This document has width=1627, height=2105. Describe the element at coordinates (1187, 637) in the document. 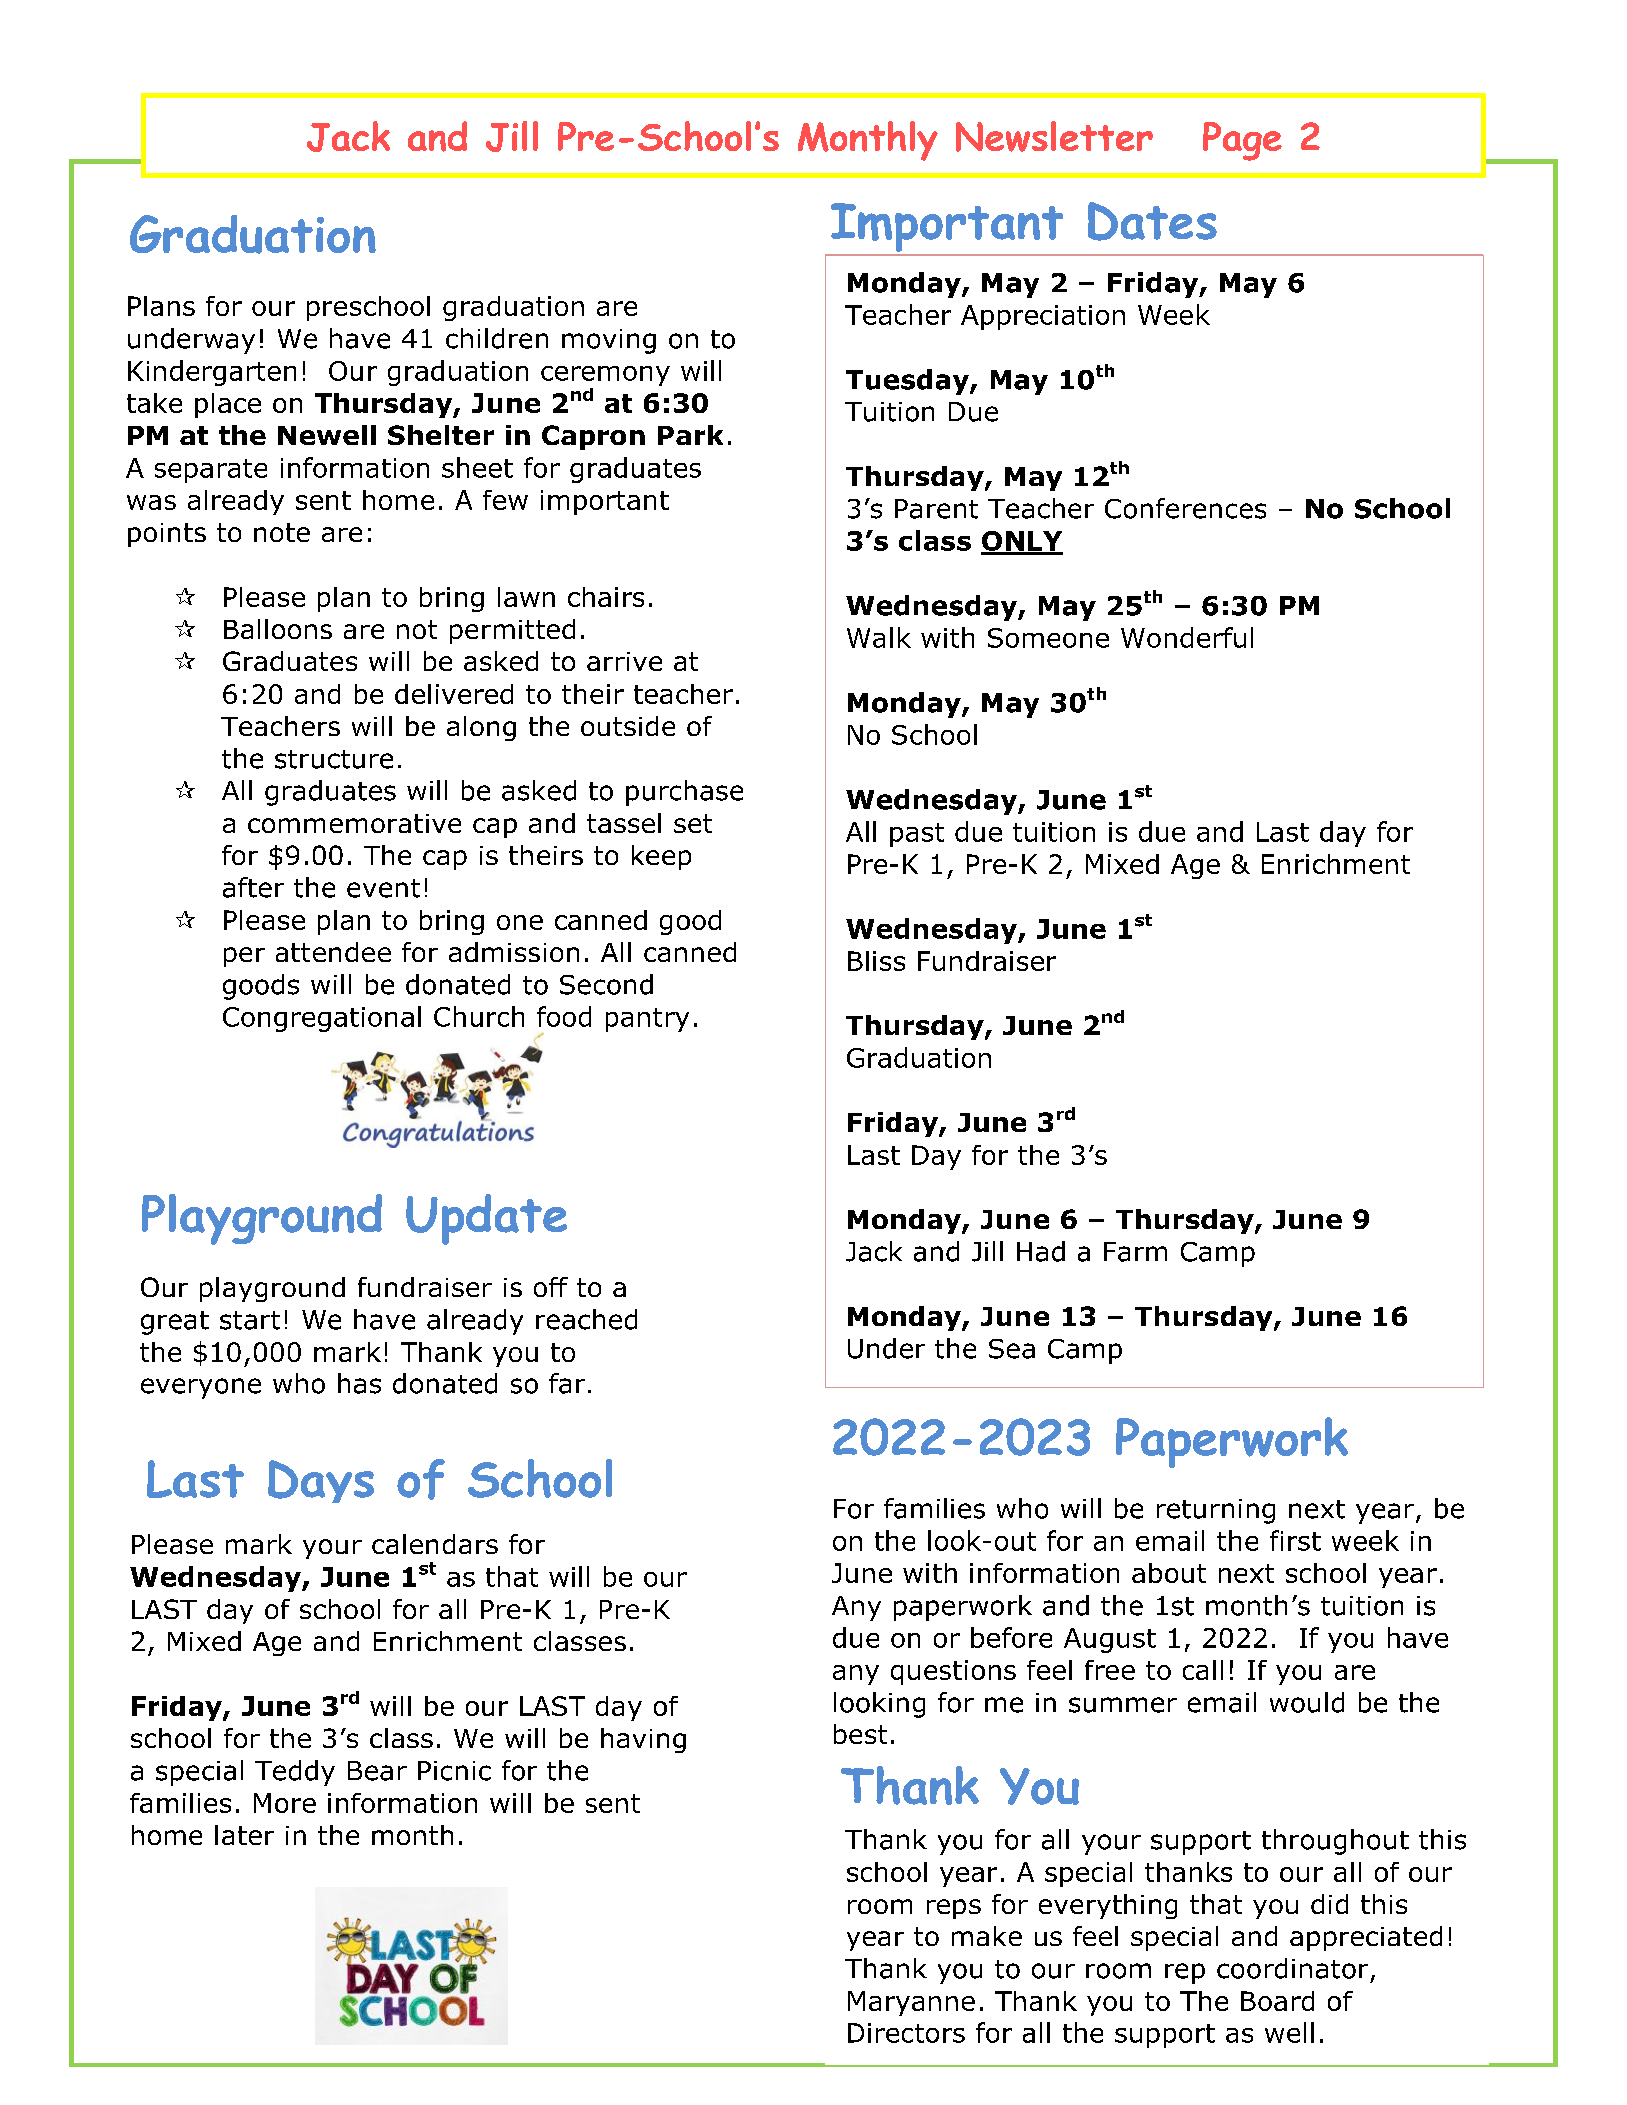

I see `Wonderful` at that location.
